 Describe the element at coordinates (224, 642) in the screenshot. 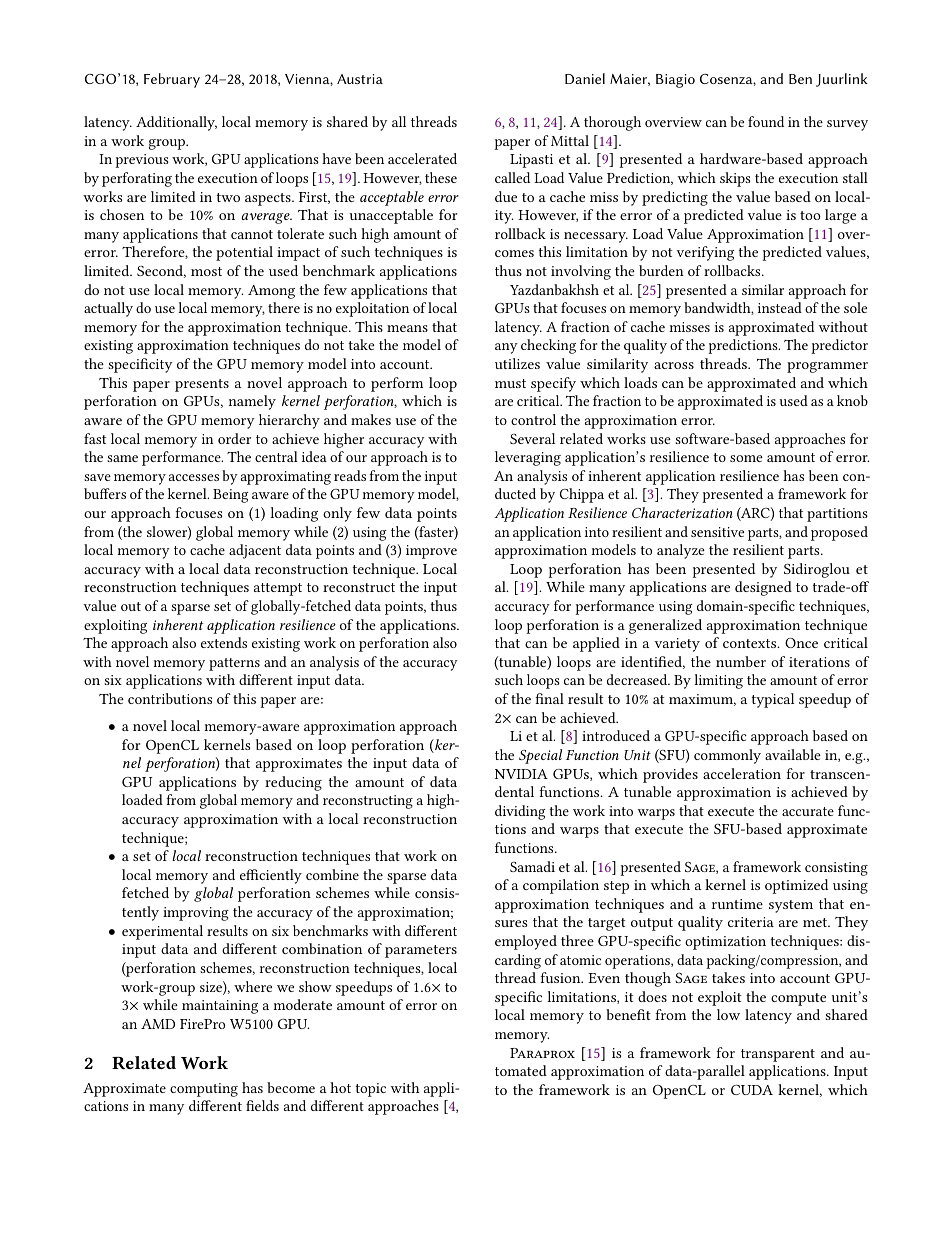

I see `extends` at that location.
